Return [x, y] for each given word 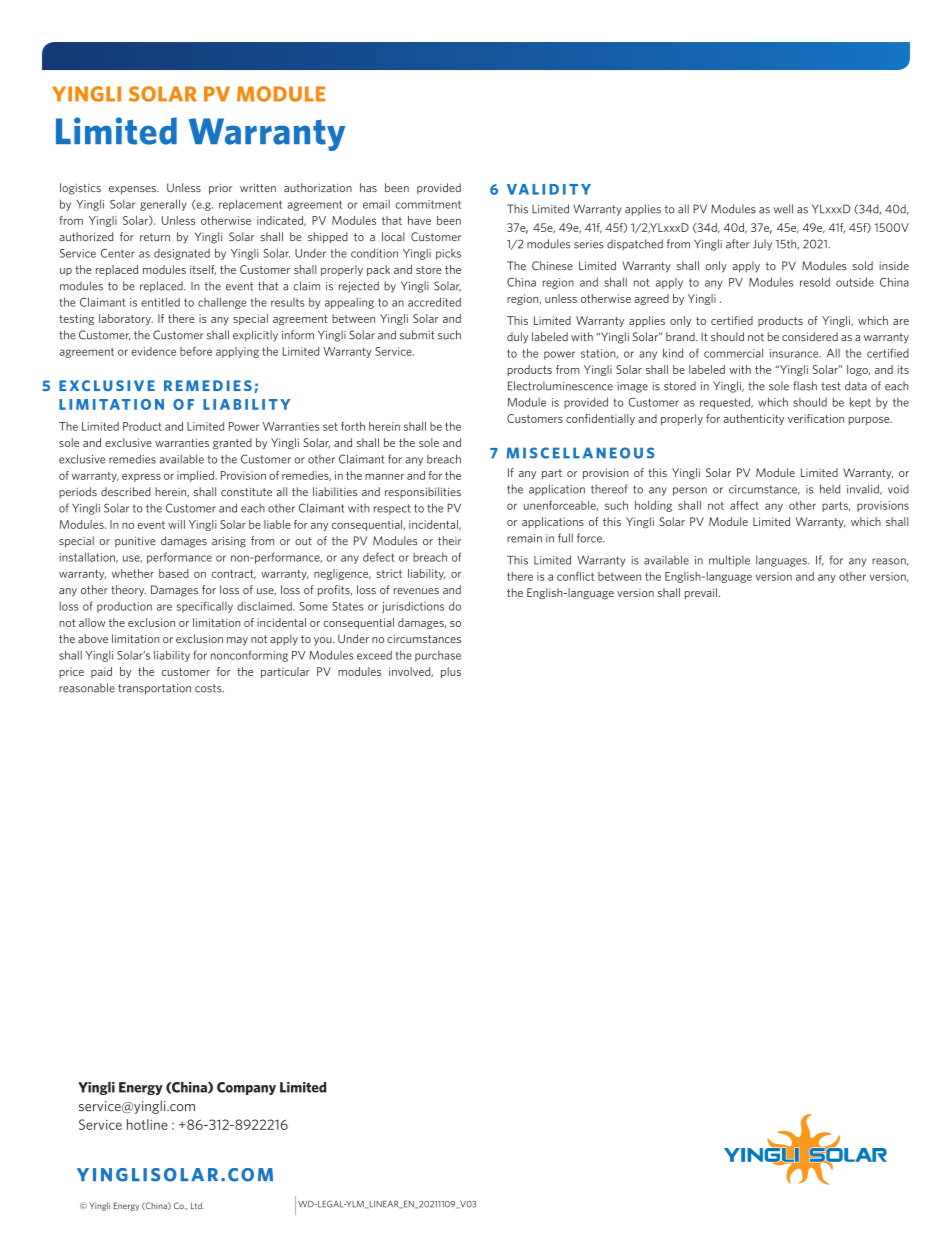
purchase [438, 656]
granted [232, 444]
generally [163, 205]
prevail [701, 593]
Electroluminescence [560, 386]
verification [816, 418]
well [783, 209]
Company [246, 1088]
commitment [428, 204]
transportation [154, 689]
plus [451, 672]
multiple [729, 561]
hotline [147, 1124]
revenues [416, 591]
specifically [205, 607]
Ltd [197, 1205]
